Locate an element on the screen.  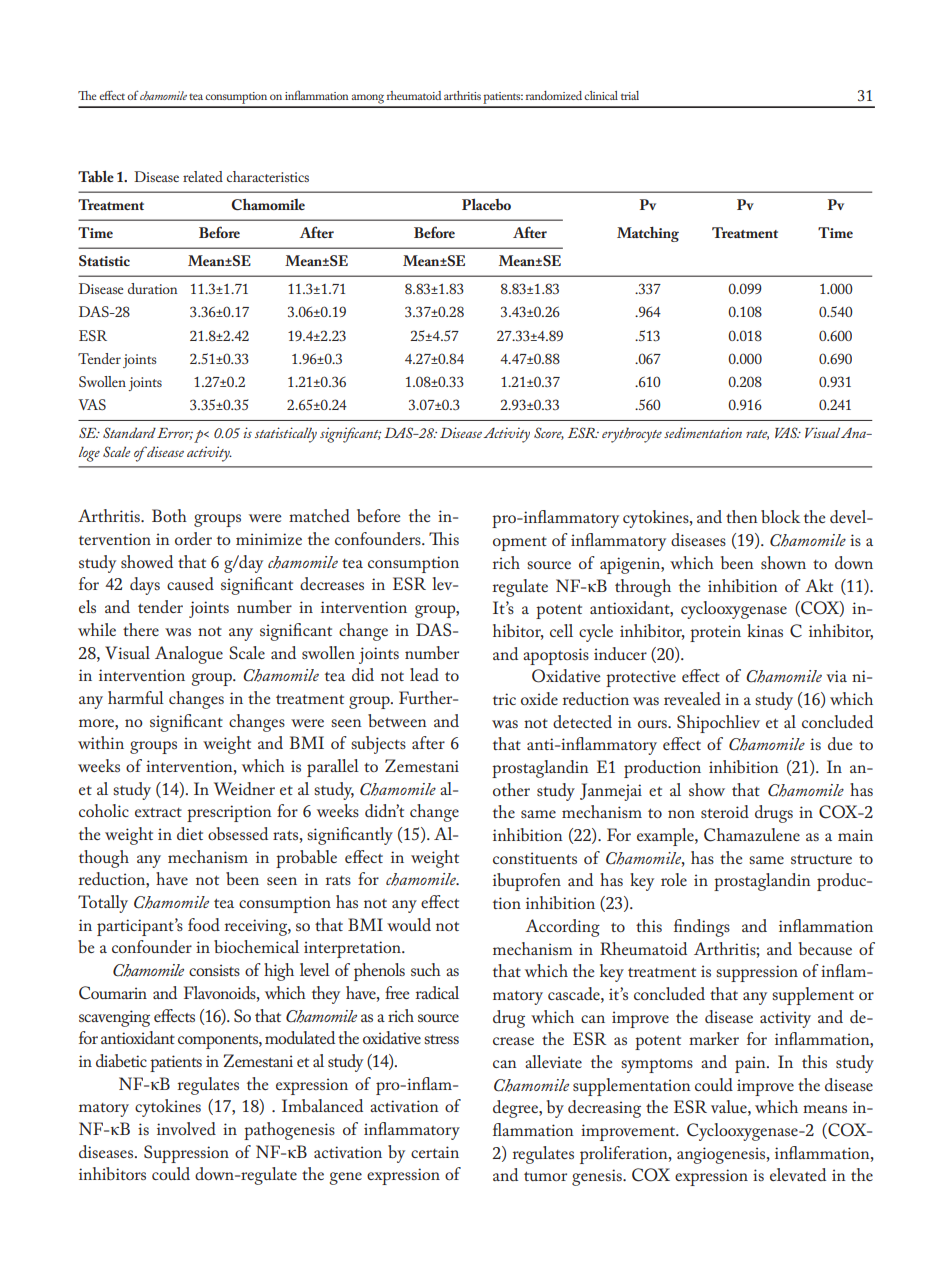
food is located at coordinates (204, 924).
